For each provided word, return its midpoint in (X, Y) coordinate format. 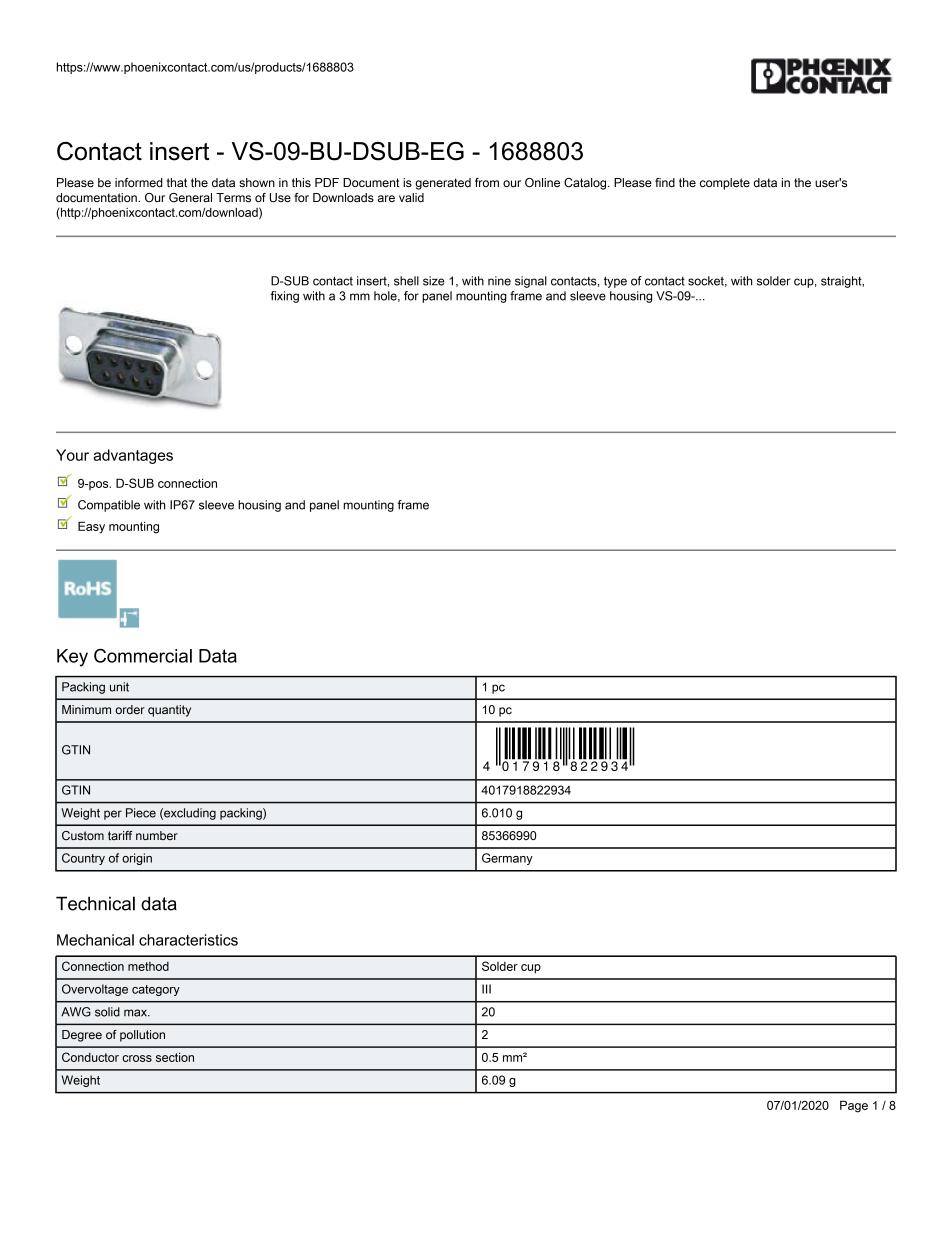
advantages (133, 456)
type (615, 282)
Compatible (109, 506)
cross (137, 1058)
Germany (507, 859)
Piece (141, 813)
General (190, 197)
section (175, 1057)
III (486, 989)
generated (443, 184)
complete (725, 184)
